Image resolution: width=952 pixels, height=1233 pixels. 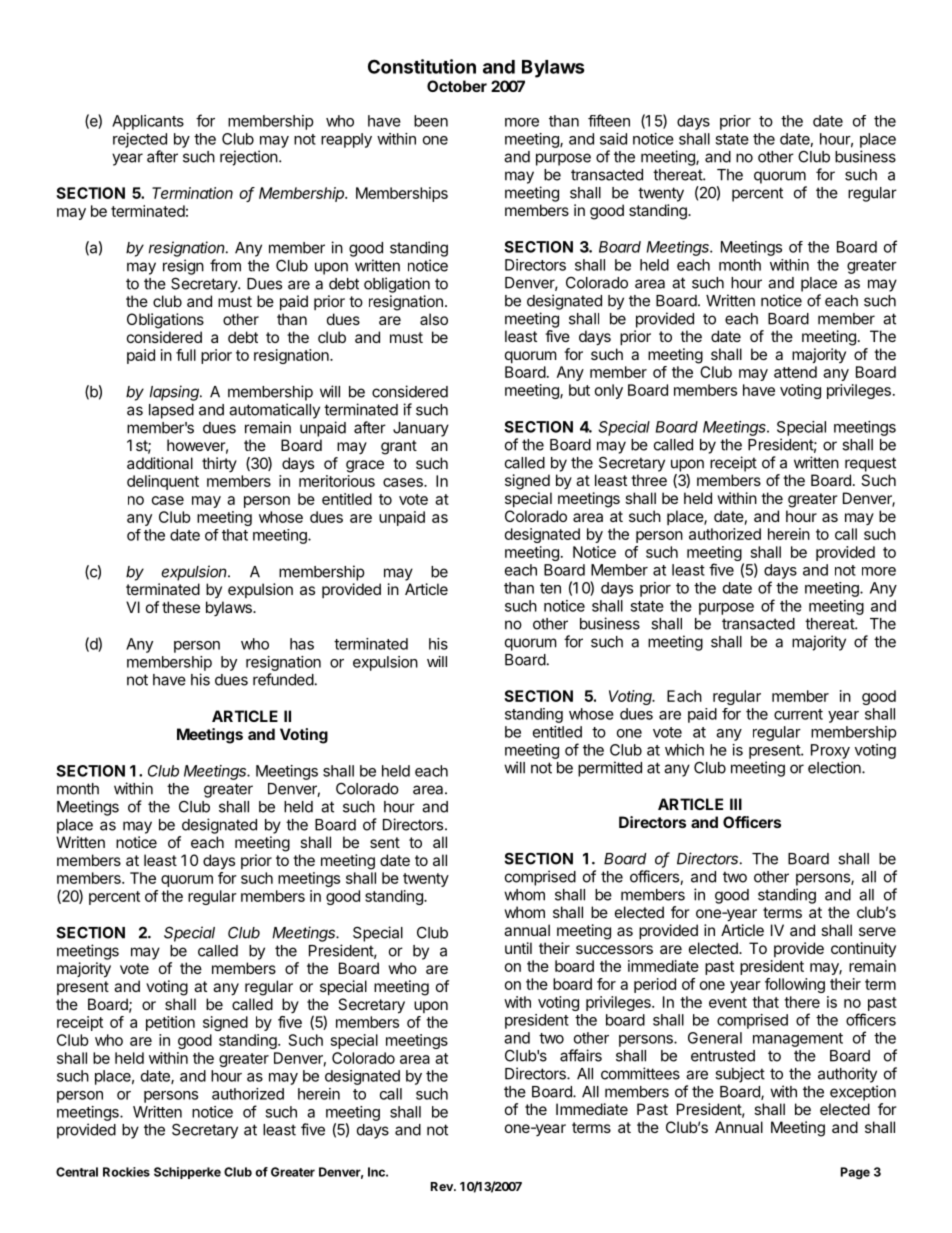 What do you see at coordinates (870, 464) in the screenshot?
I see `request` at bounding box center [870, 464].
